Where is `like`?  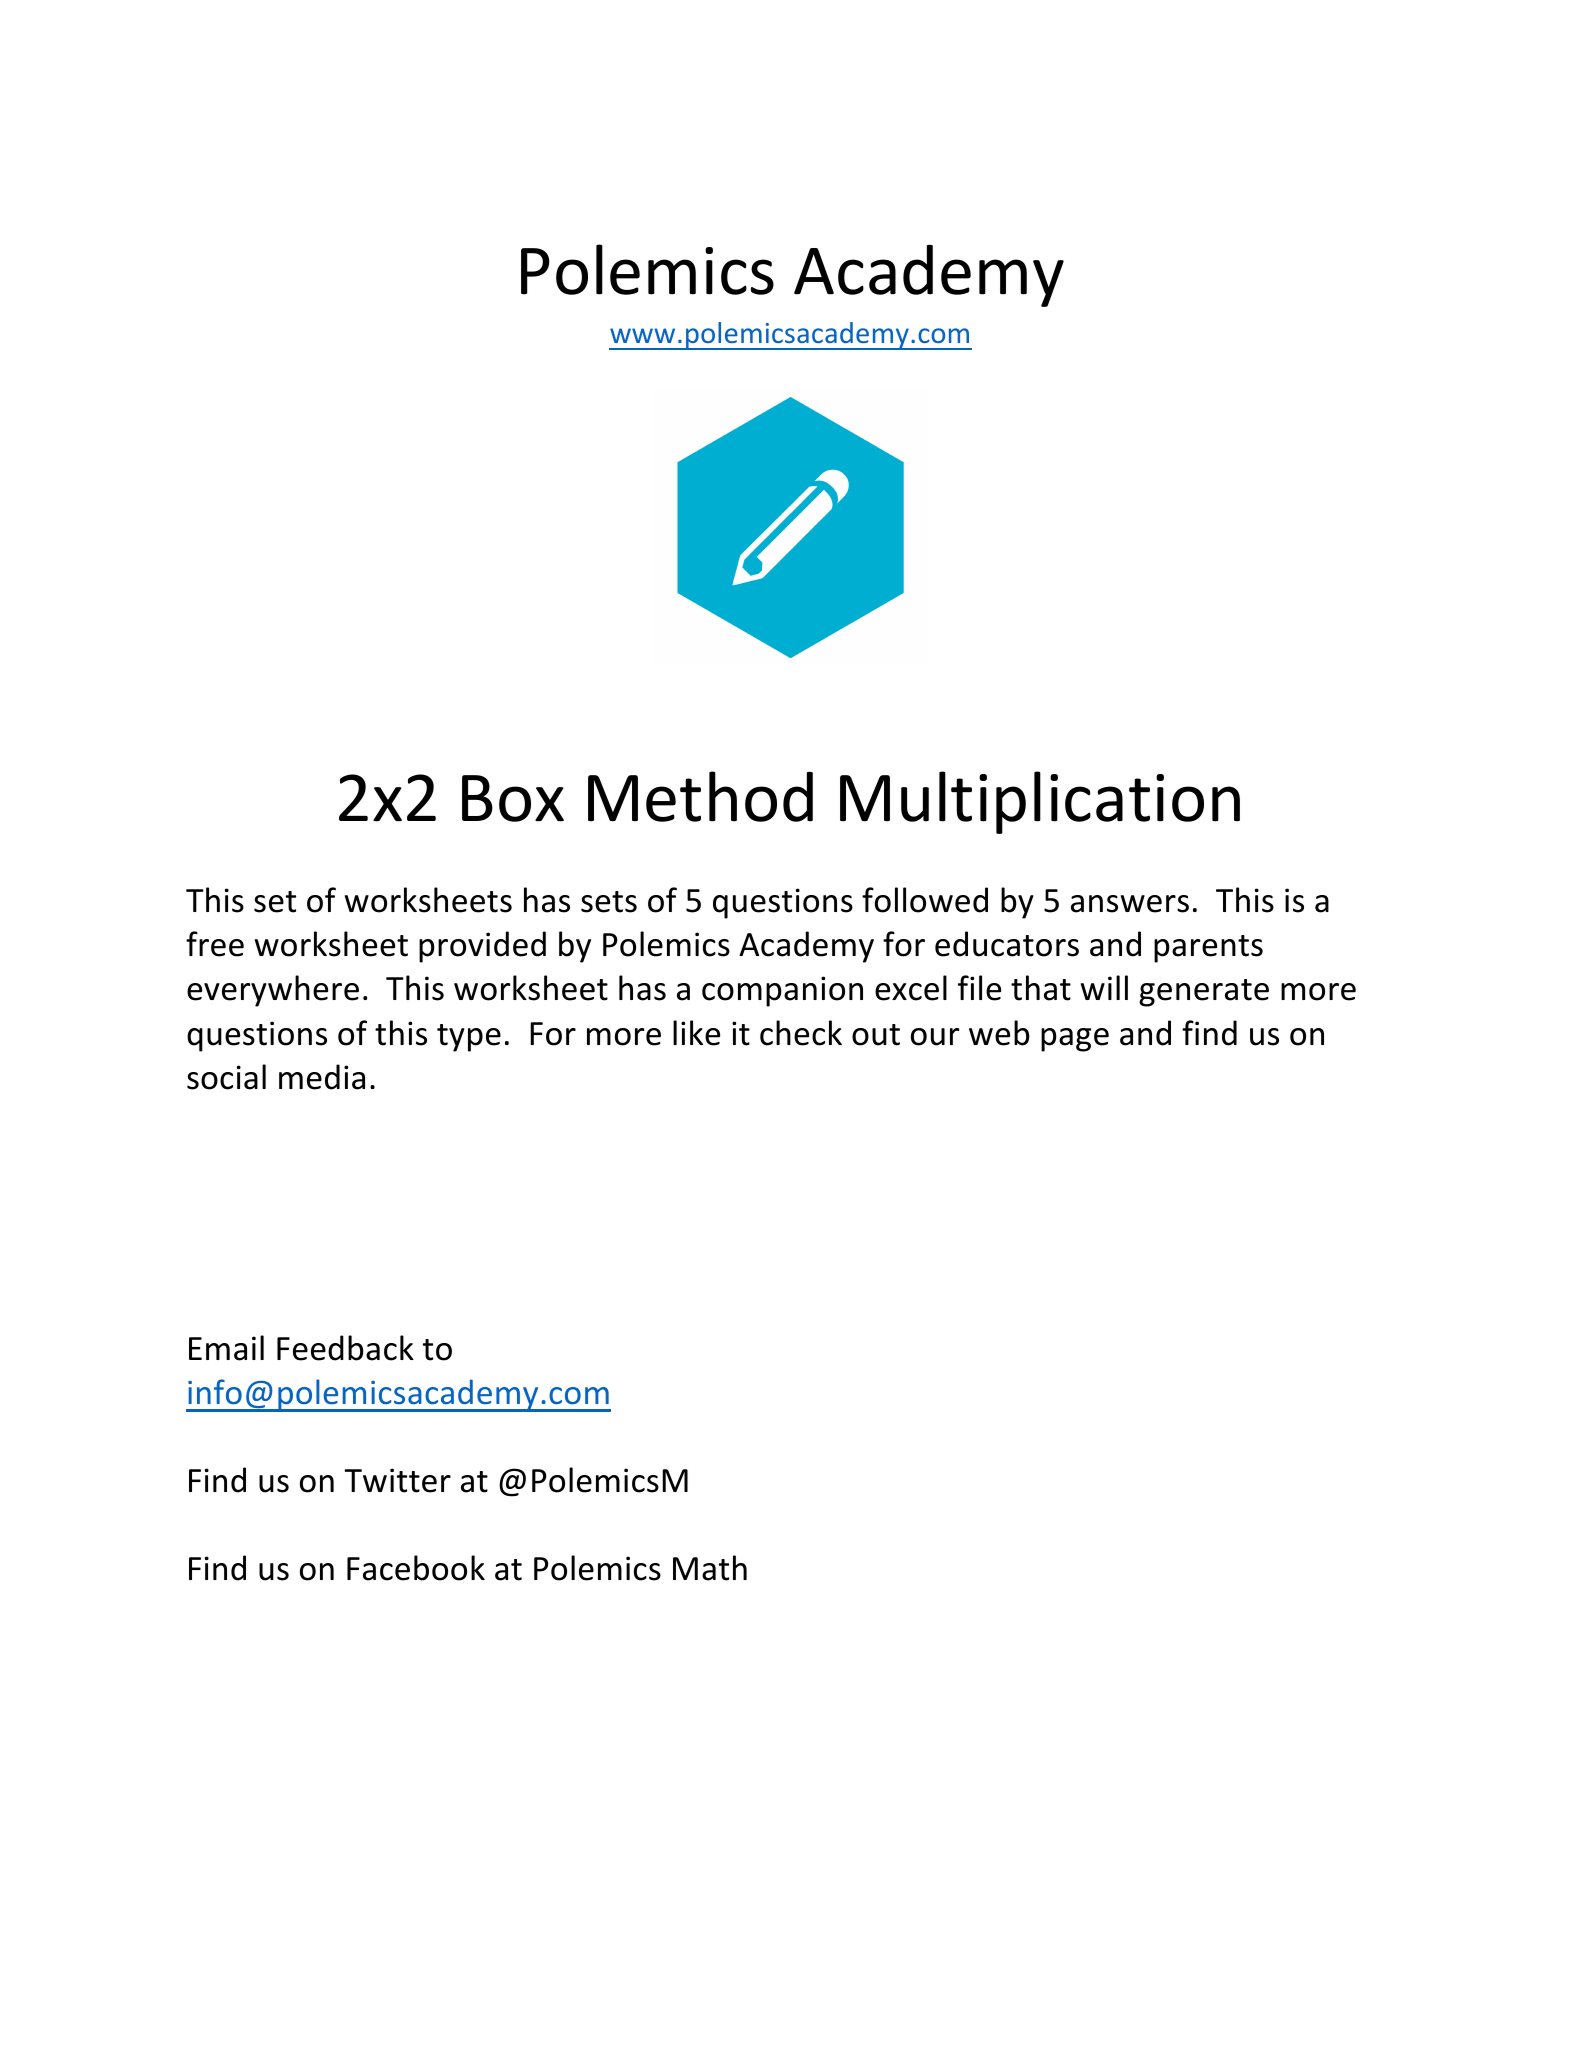 like is located at coordinates (696, 1033).
